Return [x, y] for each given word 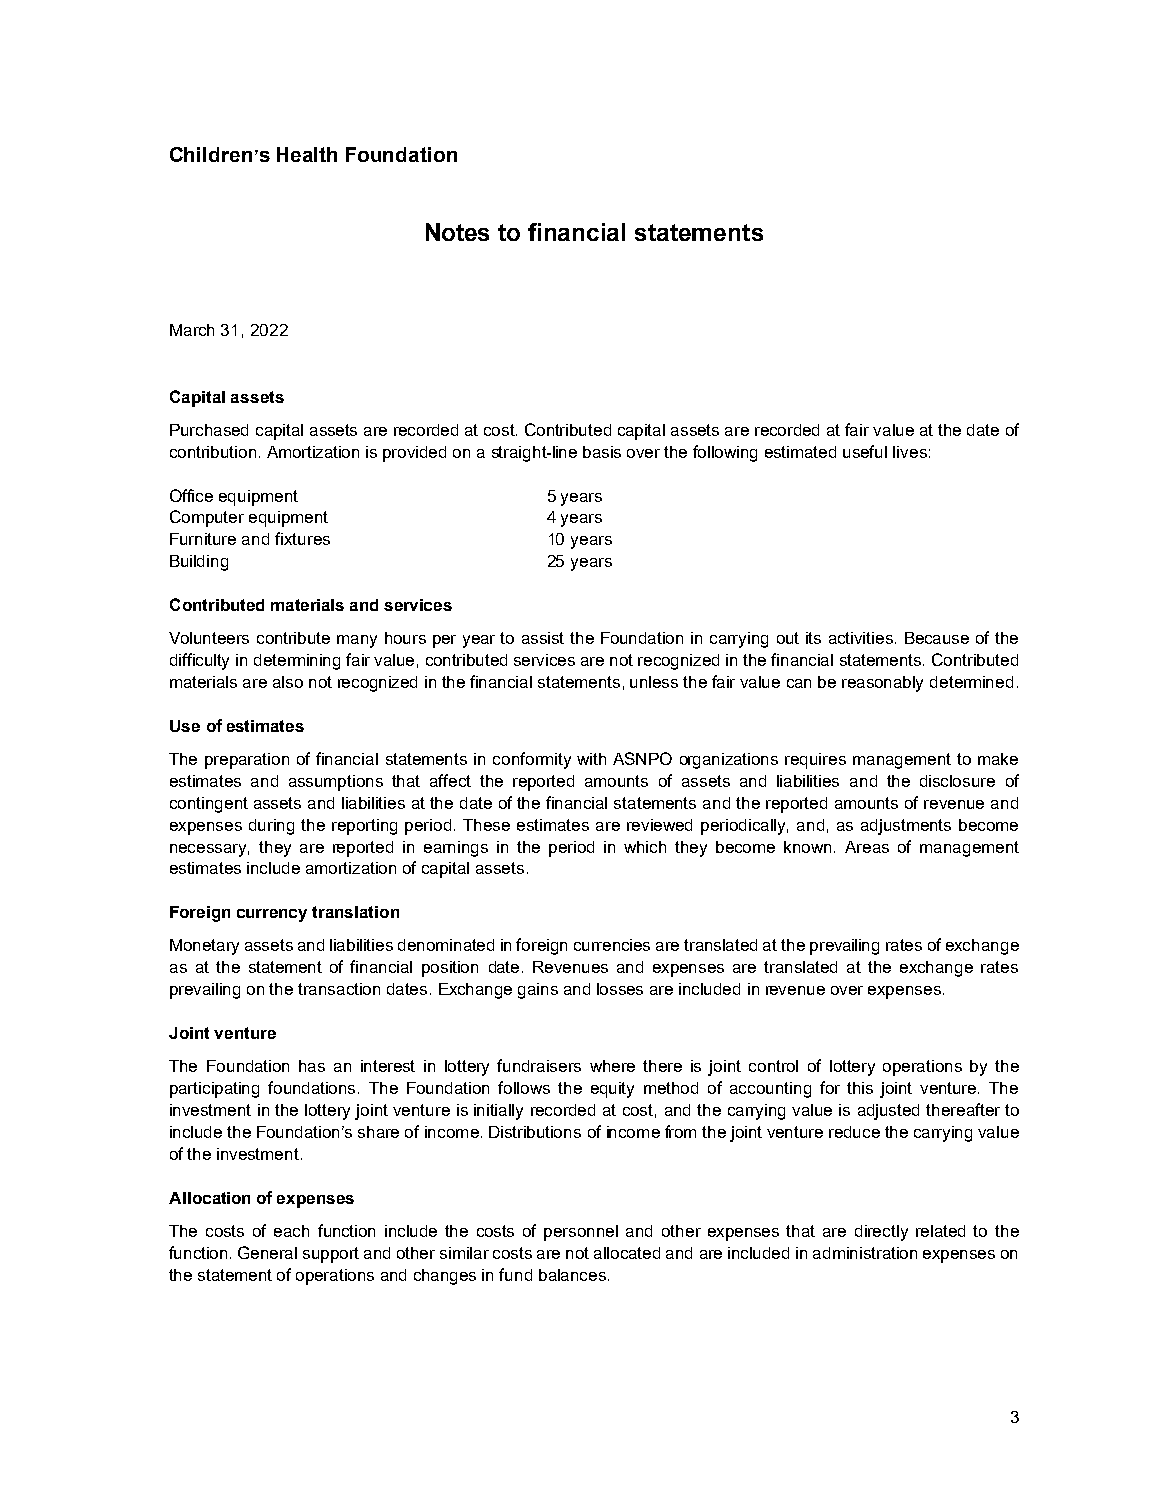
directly [881, 1233]
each [291, 1231]
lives [910, 452]
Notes [457, 232]
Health [307, 154]
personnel [581, 1233]
